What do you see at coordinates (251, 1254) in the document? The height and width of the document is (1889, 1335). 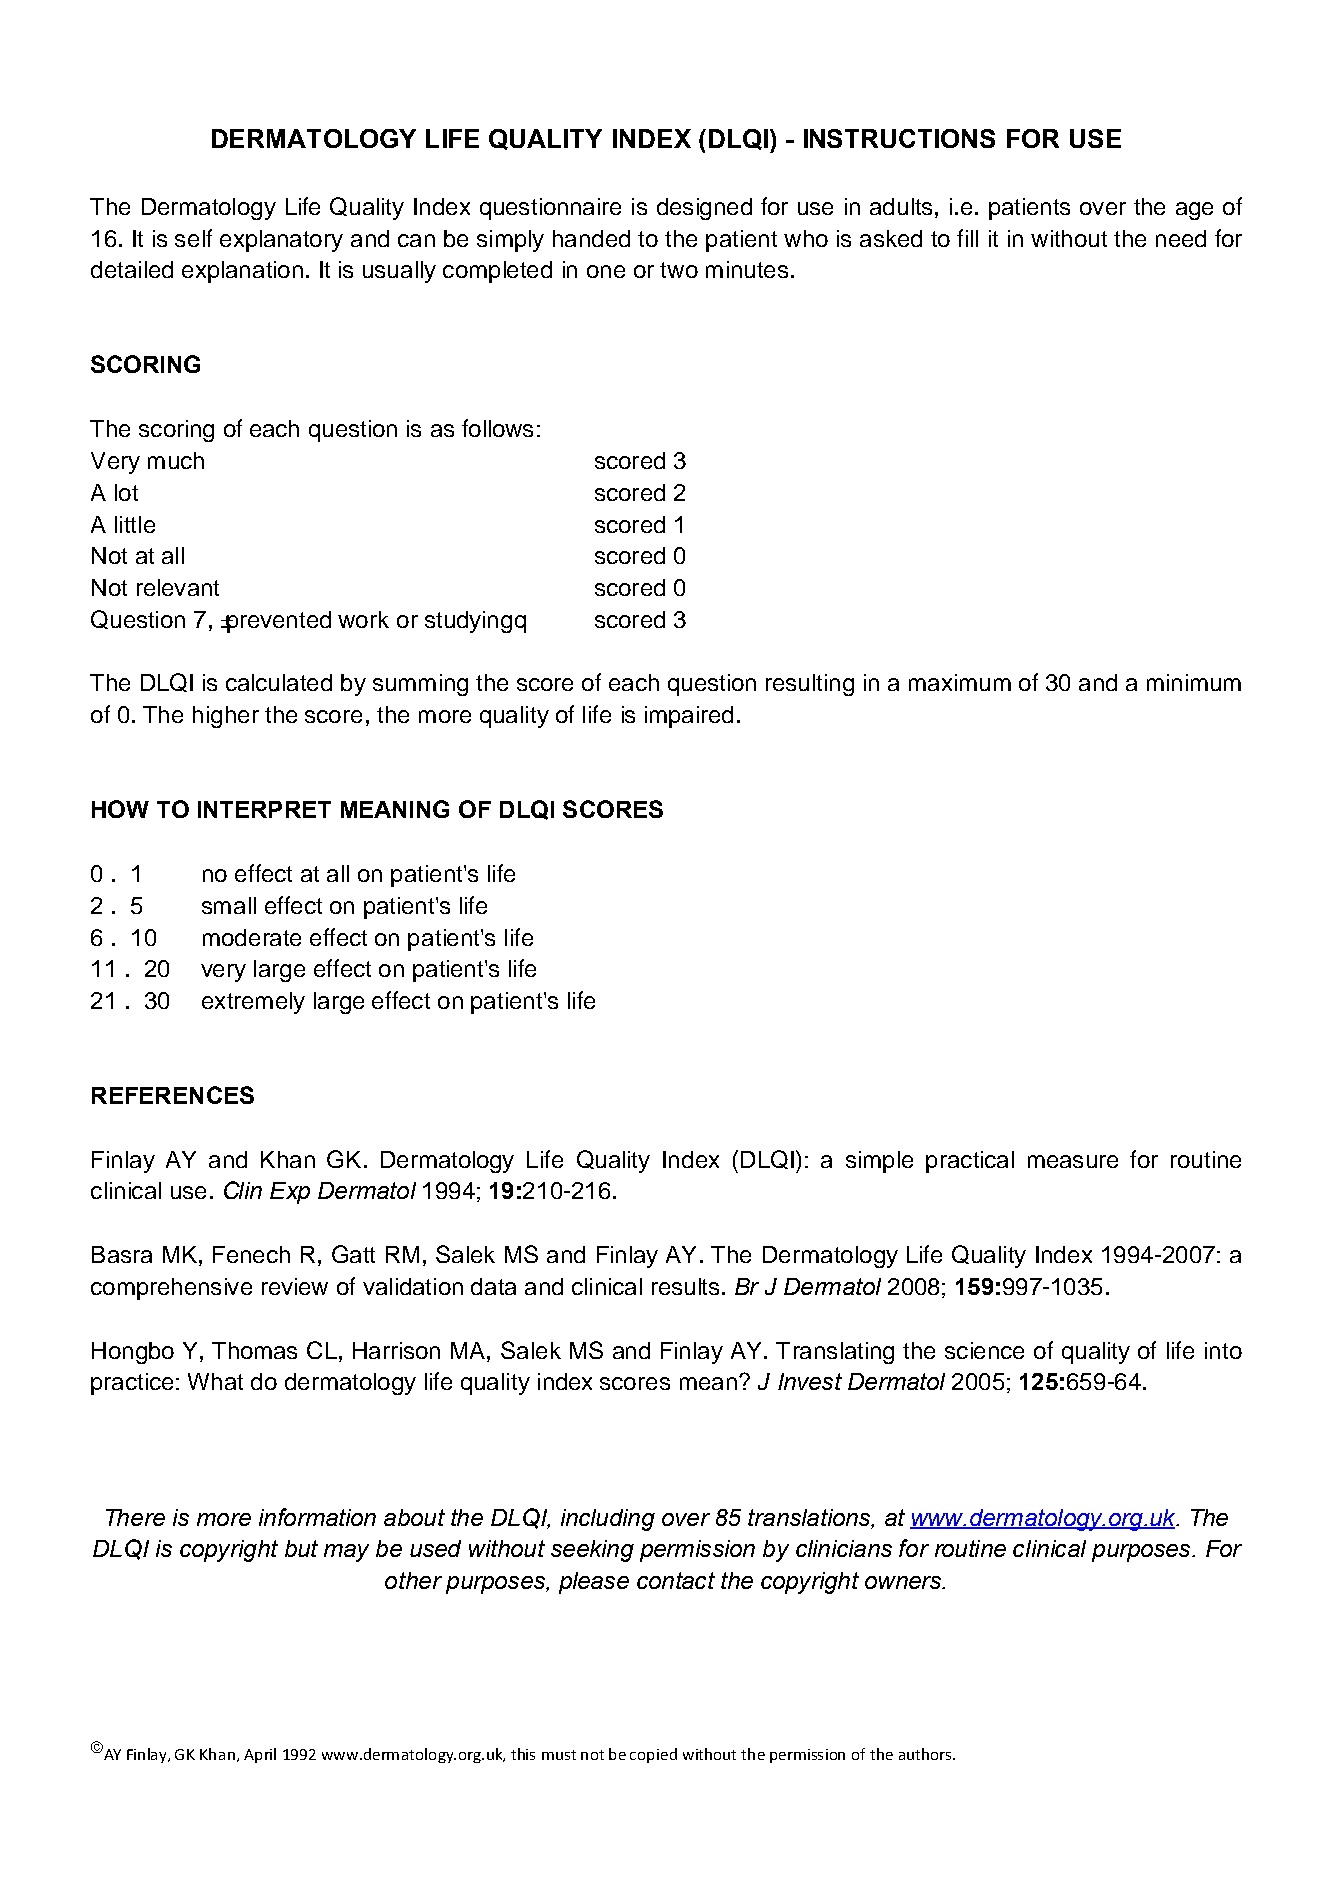 I see `Fenech` at bounding box center [251, 1254].
